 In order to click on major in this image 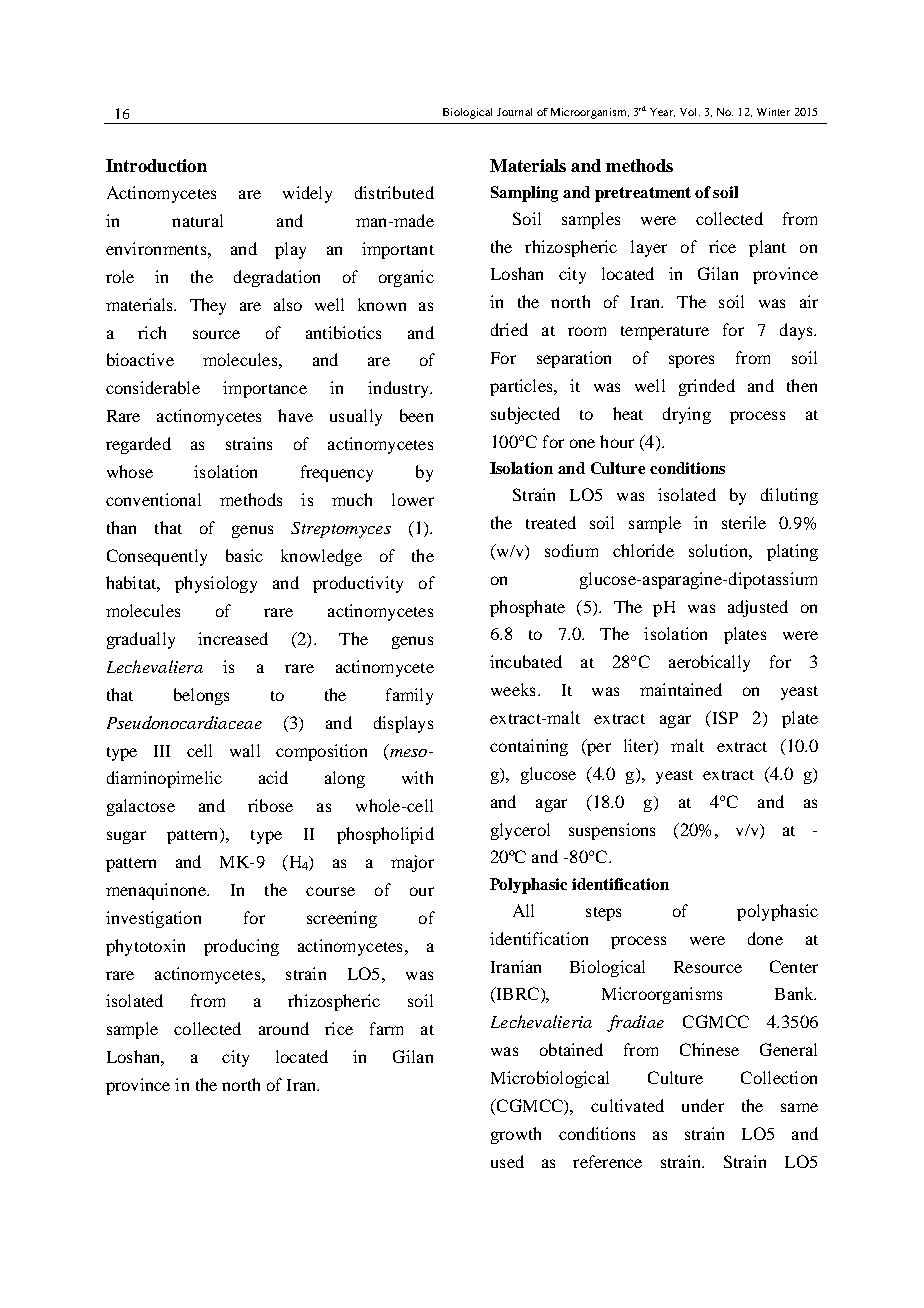, I will do `click(412, 863)`.
